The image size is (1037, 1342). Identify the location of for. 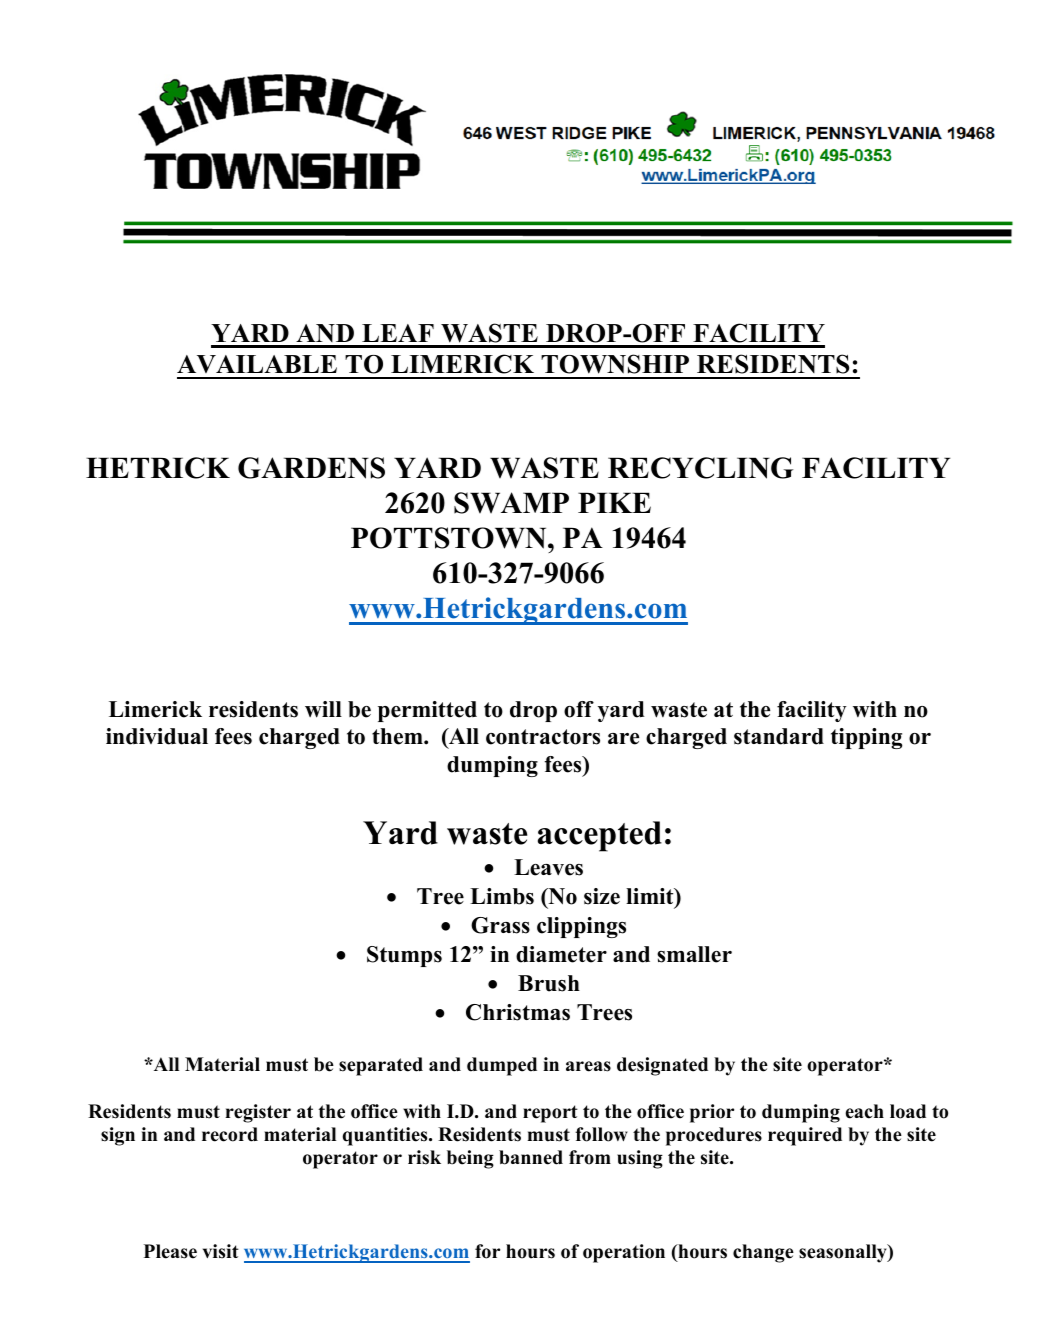
(487, 1251).
